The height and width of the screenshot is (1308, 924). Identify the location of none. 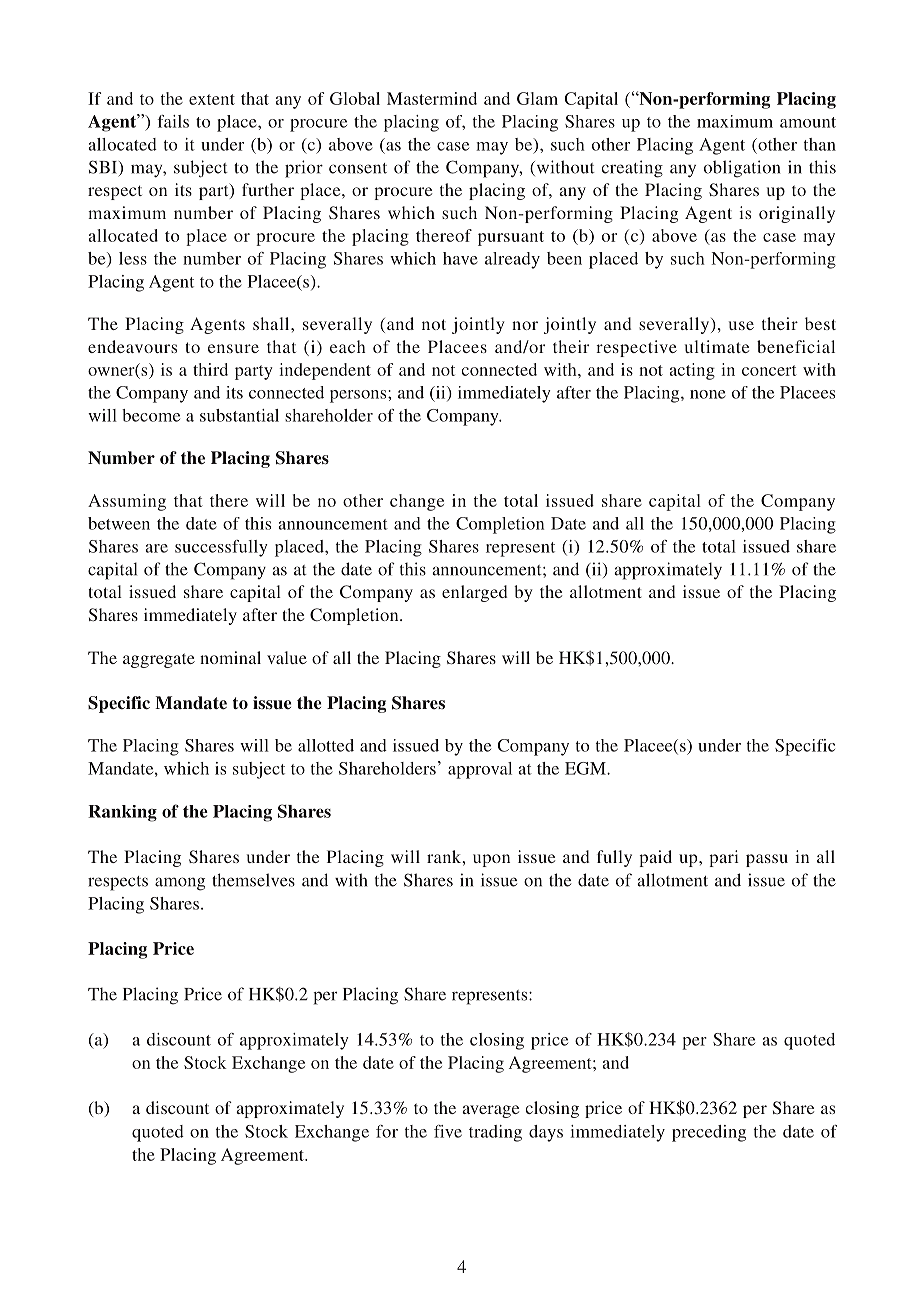
(708, 394).
